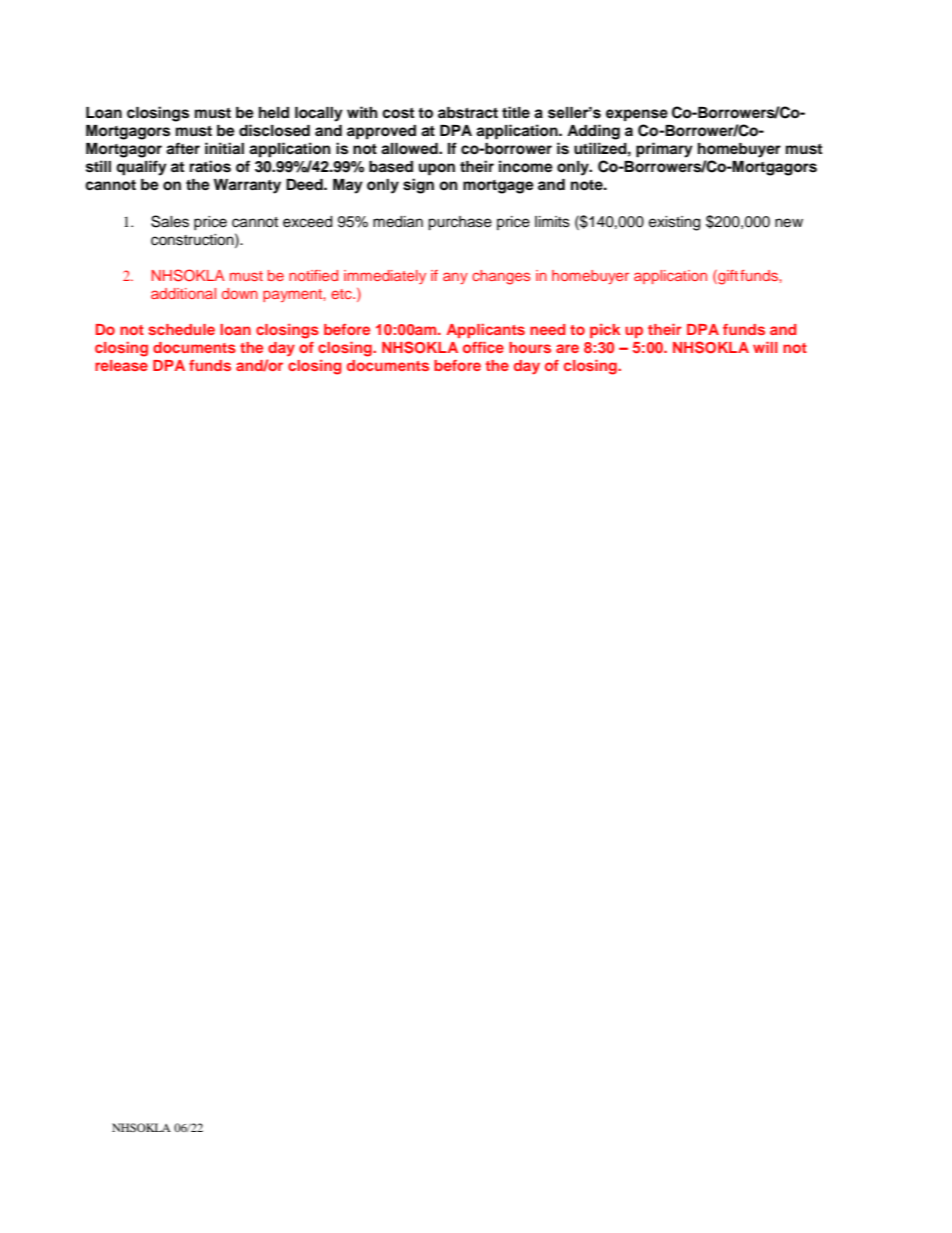  What do you see at coordinates (247, 186) in the screenshot?
I see `Warranty` at bounding box center [247, 186].
